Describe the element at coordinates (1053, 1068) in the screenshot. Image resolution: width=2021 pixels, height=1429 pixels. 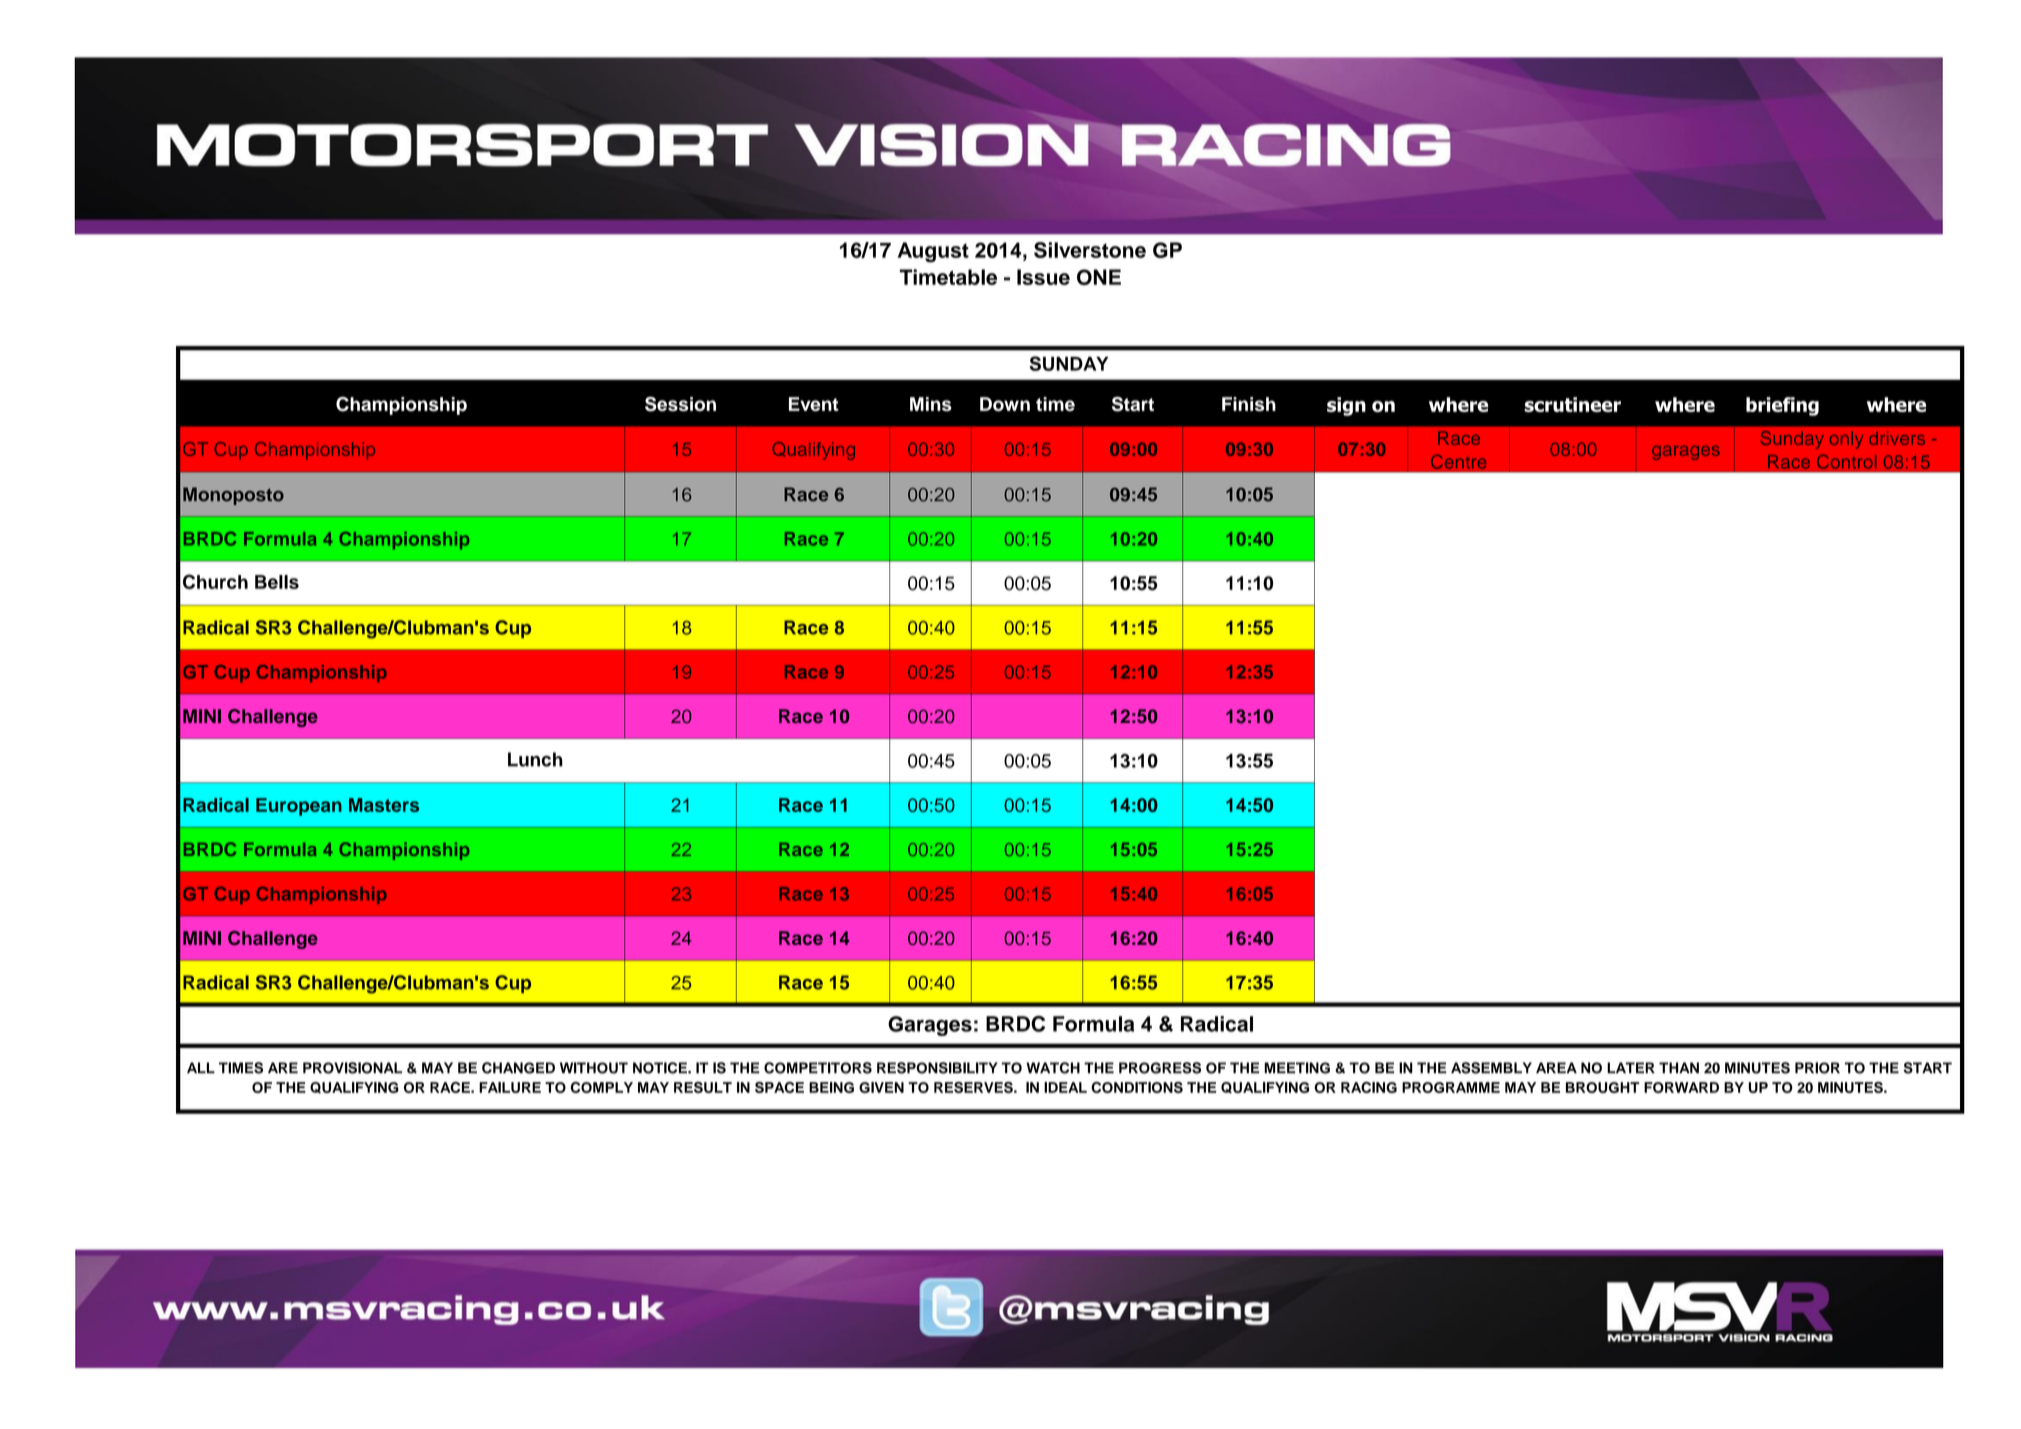
I see `WATCH` at that location.
